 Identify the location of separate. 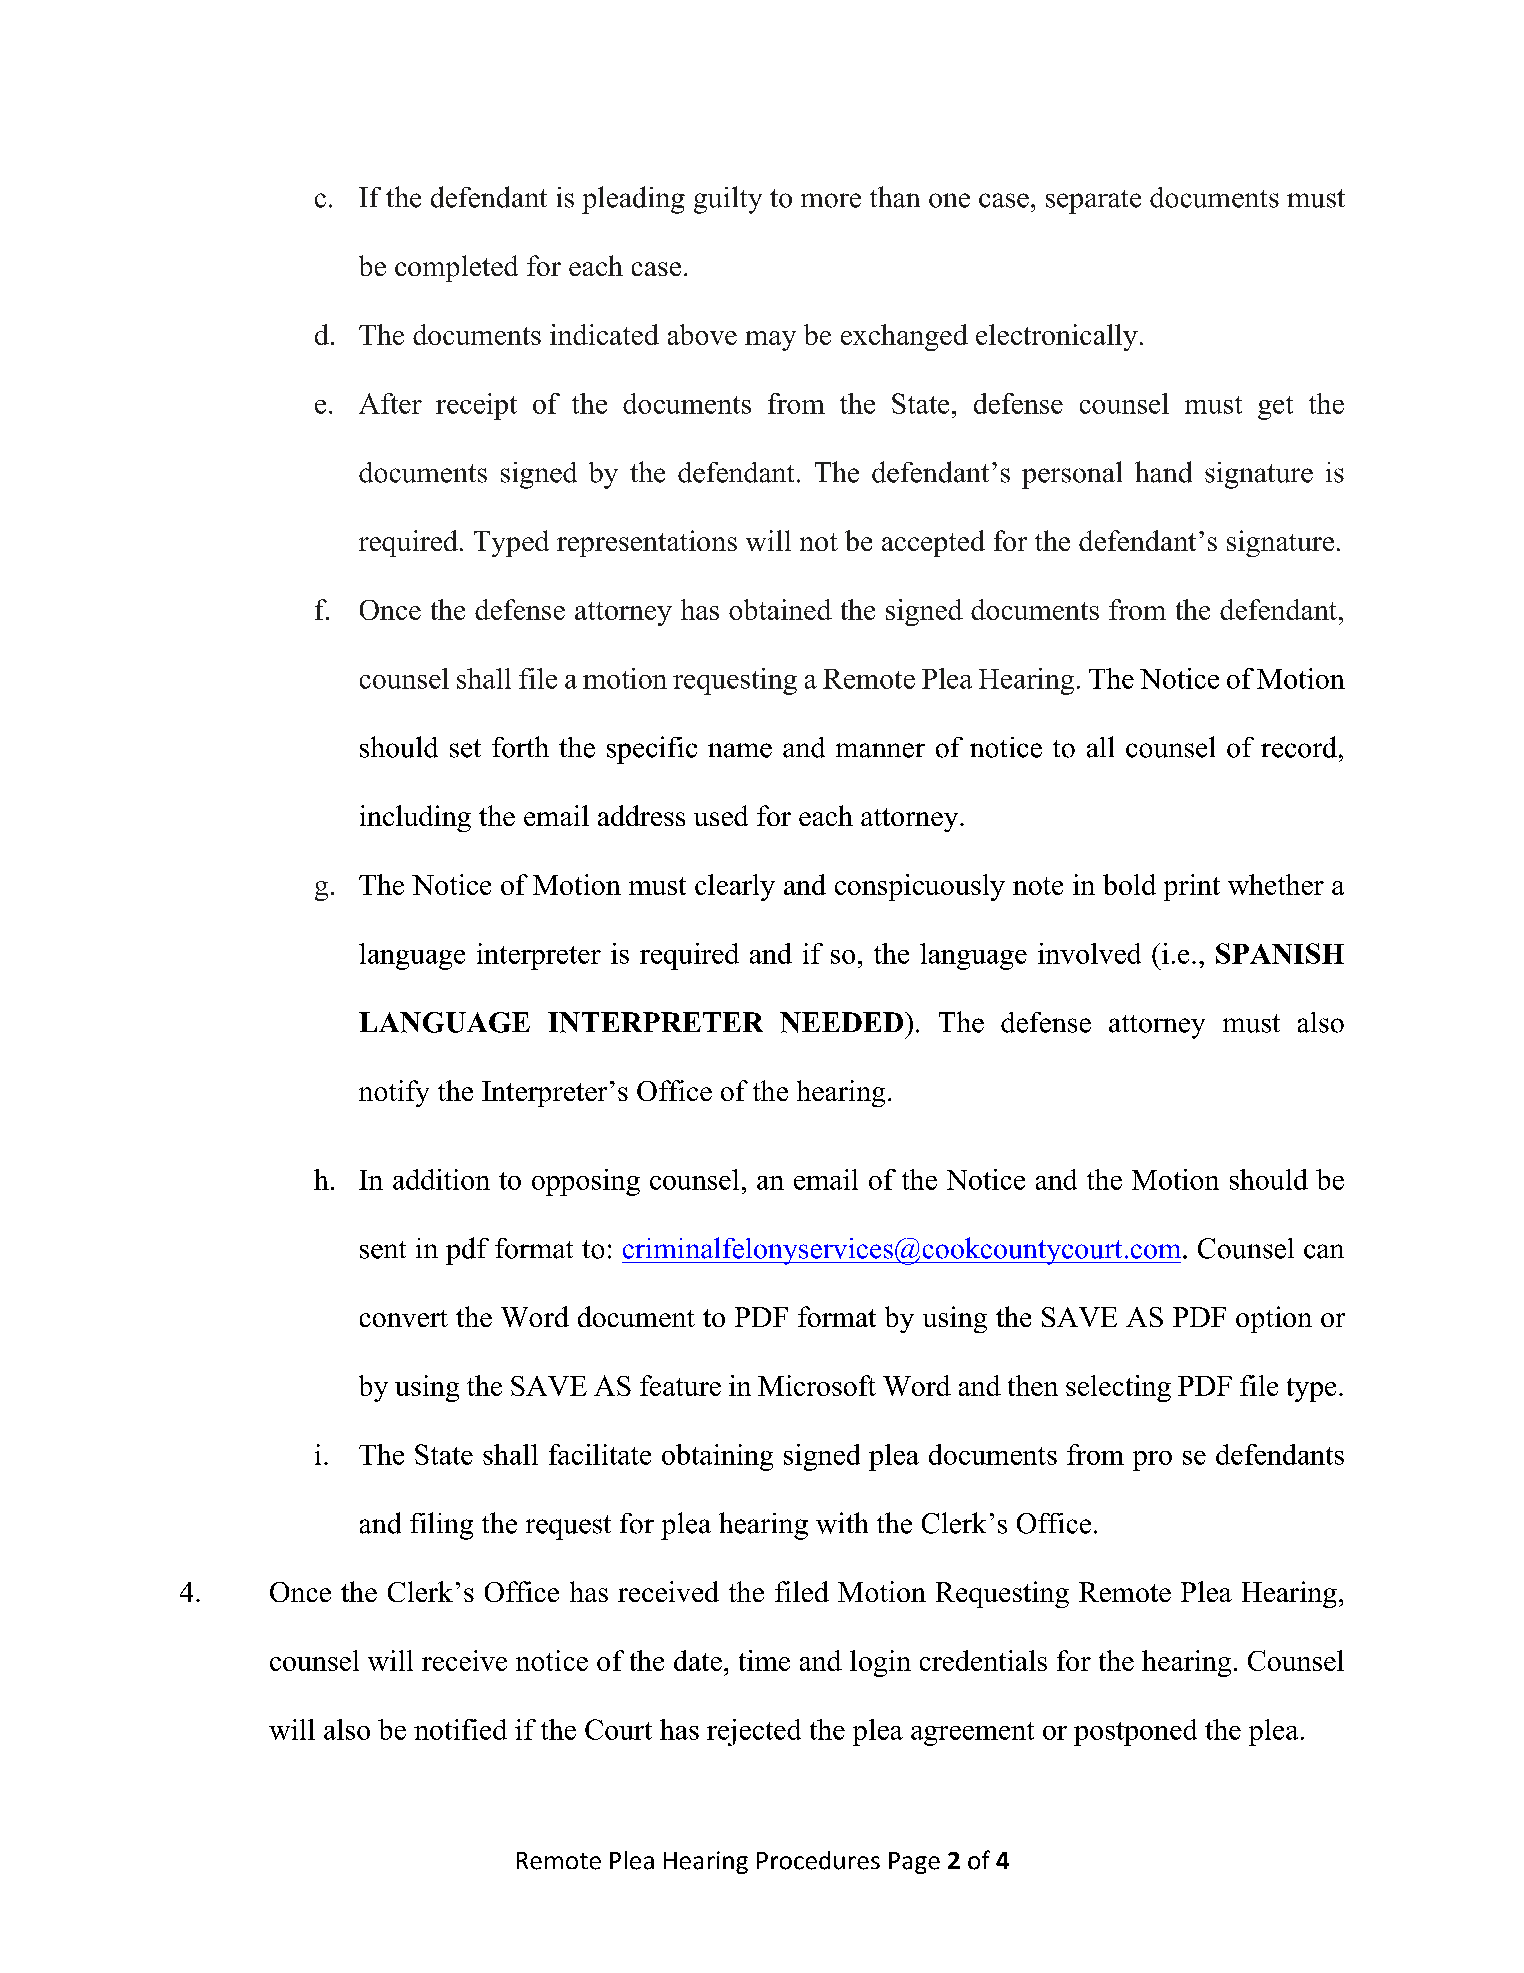
(1093, 202).
